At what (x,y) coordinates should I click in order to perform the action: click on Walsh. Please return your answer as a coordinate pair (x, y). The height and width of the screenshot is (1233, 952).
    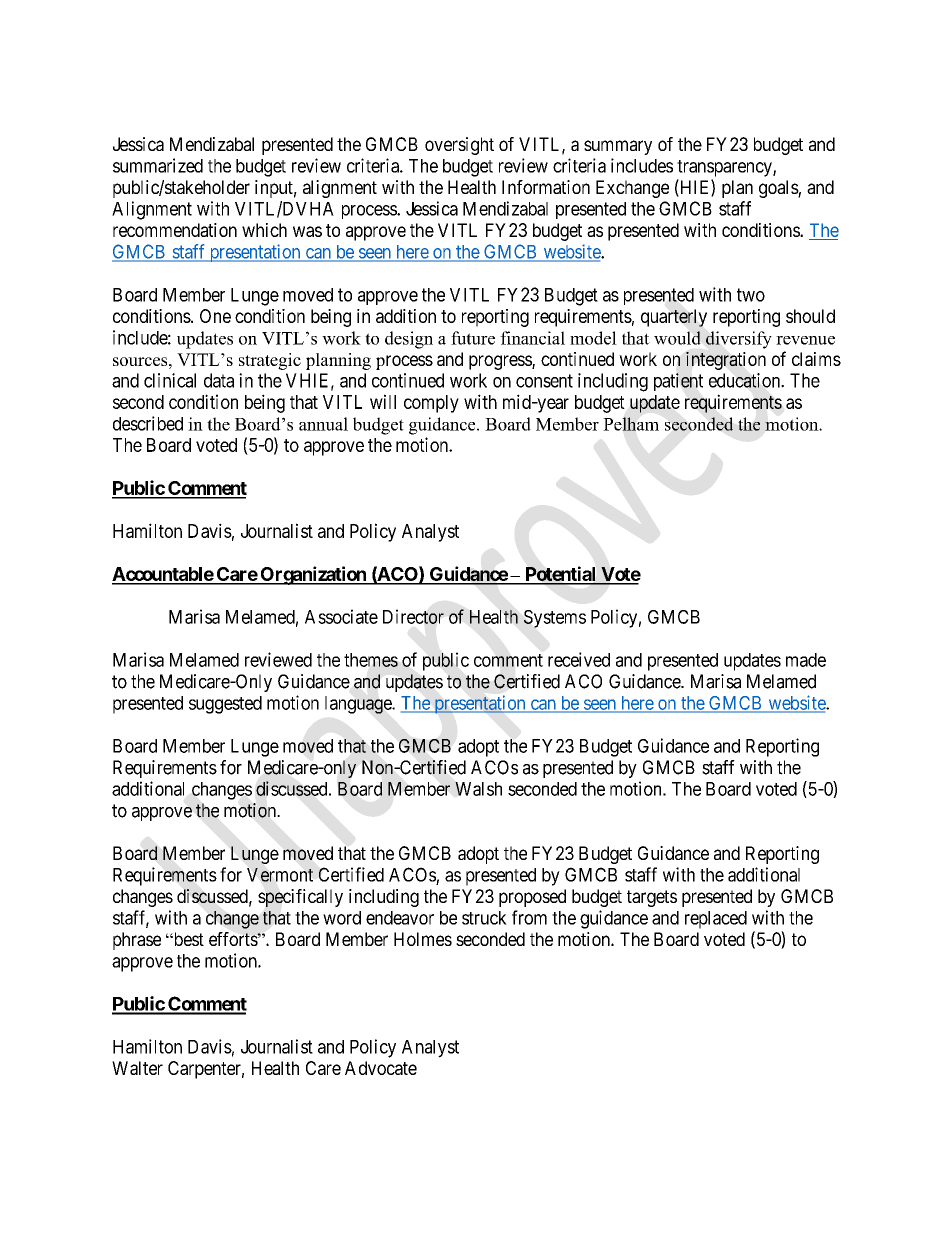
    Looking at the image, I should click on (478, 789).
